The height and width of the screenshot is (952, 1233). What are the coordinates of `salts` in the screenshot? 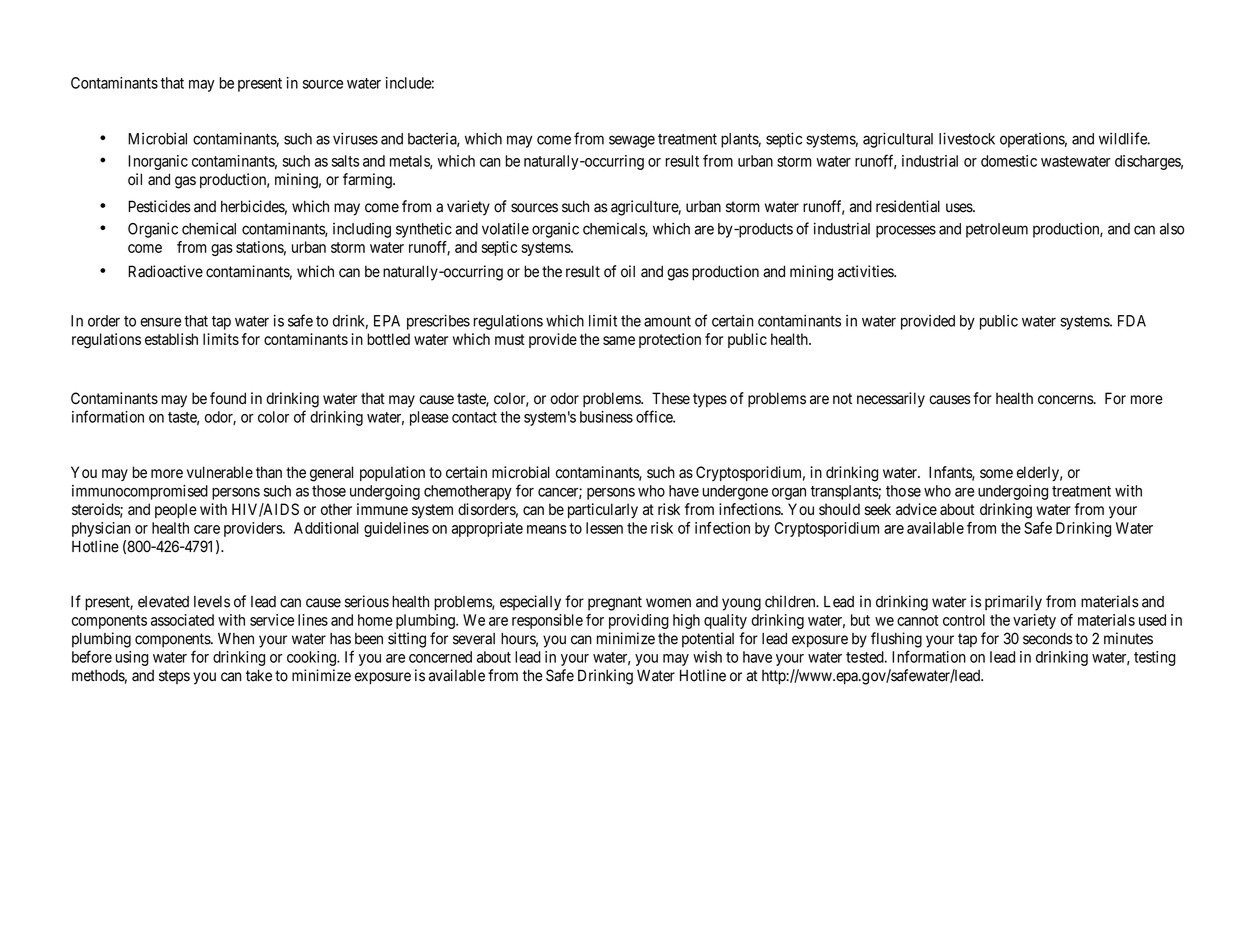 It's located at (345, 161).
